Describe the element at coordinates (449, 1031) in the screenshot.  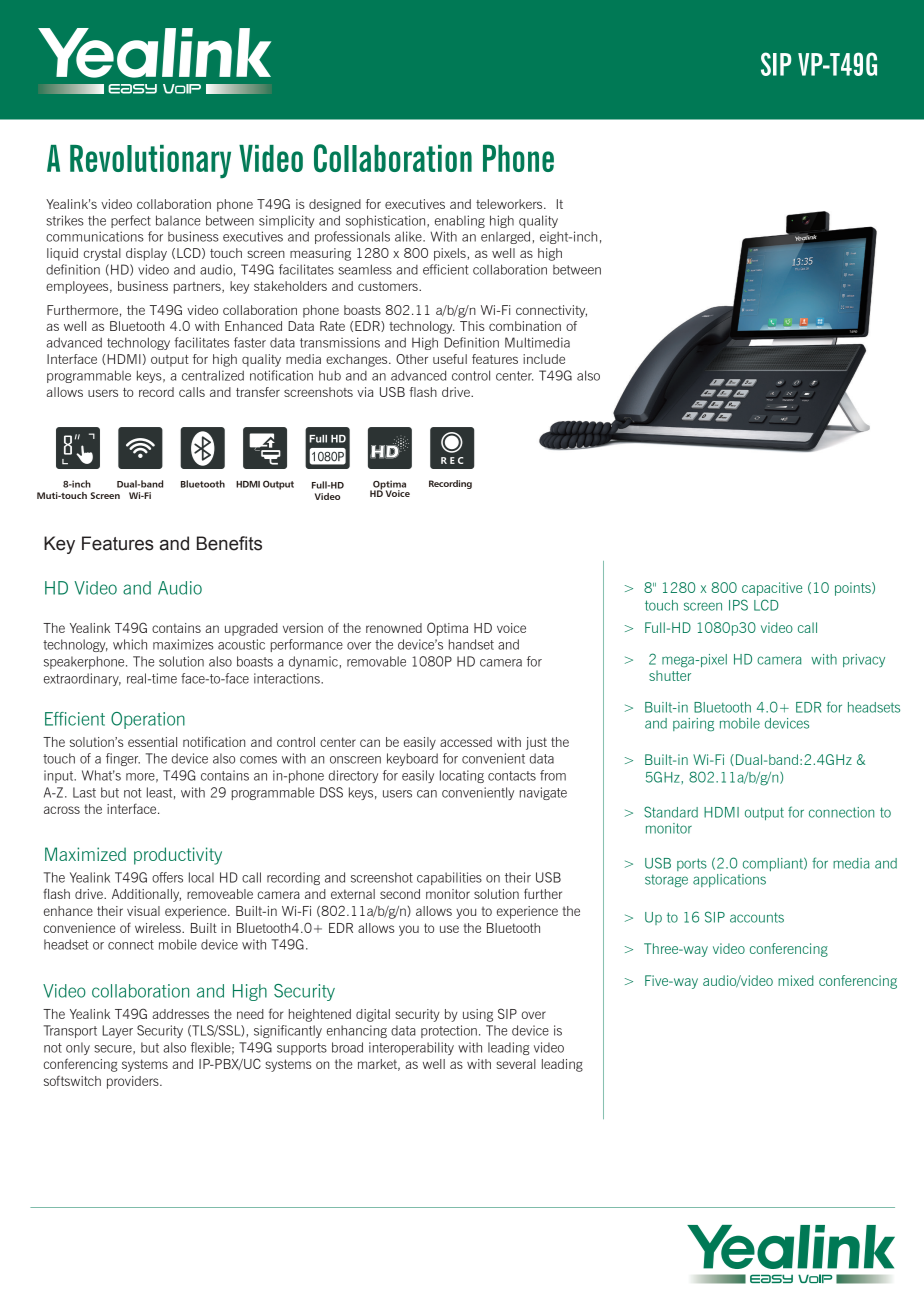
I see `protection` at that location.
